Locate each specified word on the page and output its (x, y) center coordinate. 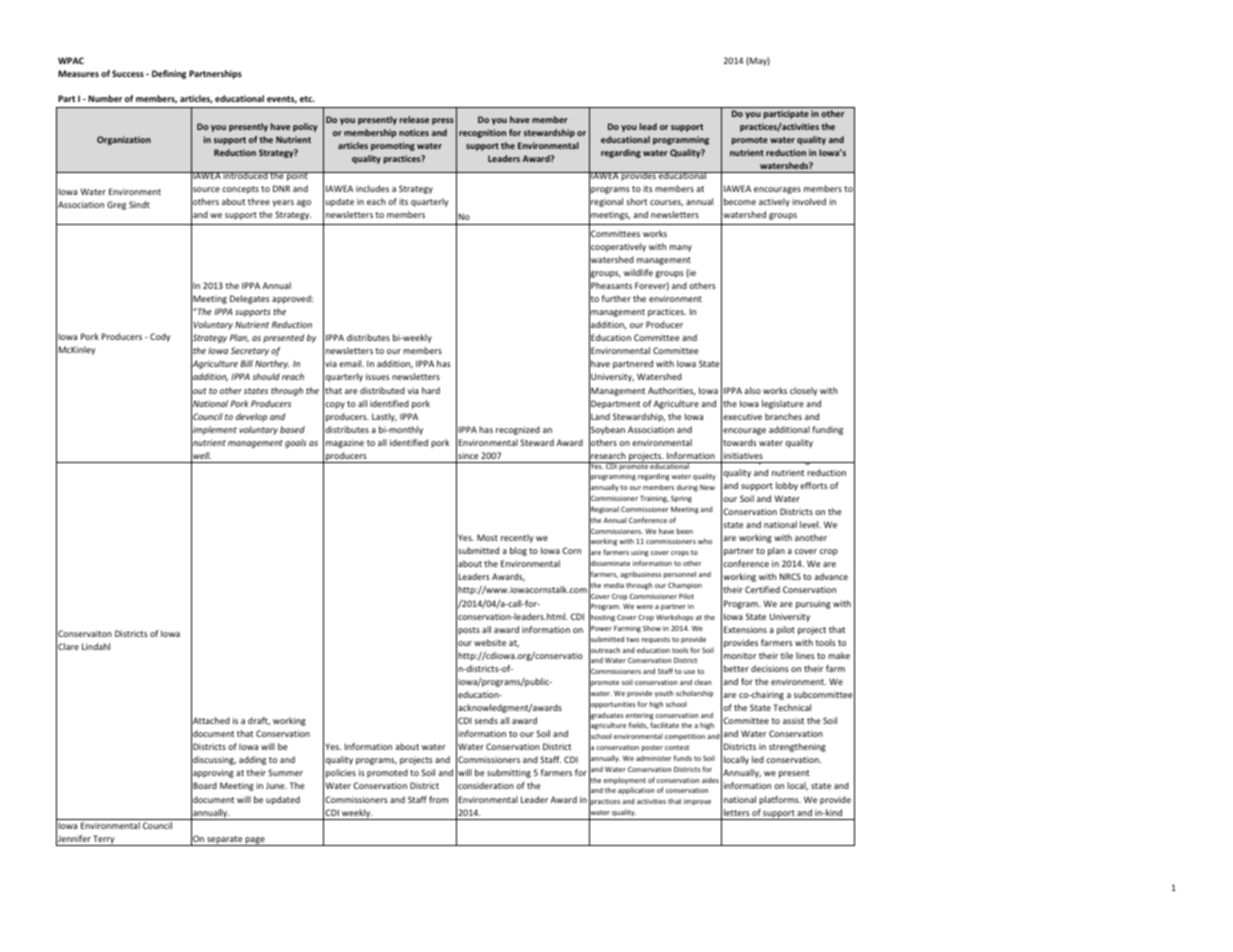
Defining (169, 74)
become (740, 201)
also (752, 390)
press (443, 121)
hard (431, 390)
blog (518, 551)
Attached (210, 721)
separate (225, 841)
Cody (160, 337)
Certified (762, 589)
